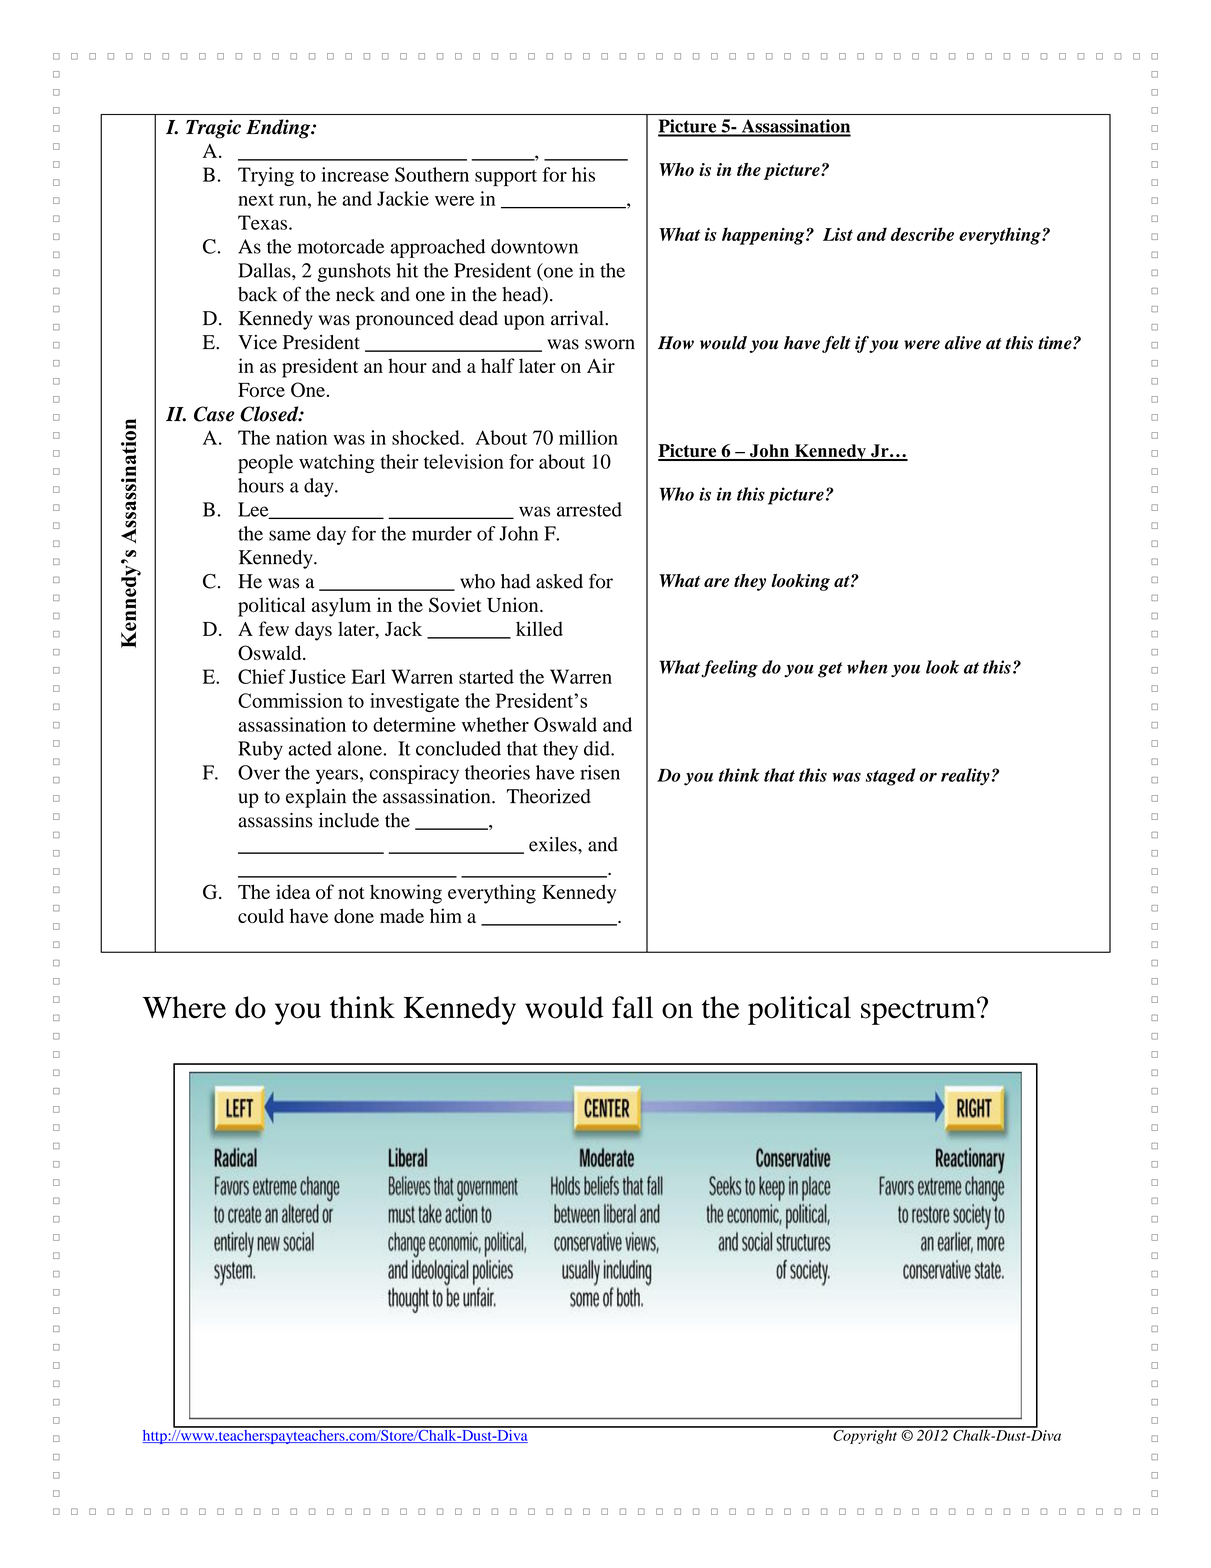 The width and height of the document is (1211, 1568). Describe the element at coordinates (184, 1007) in the document. I see `Where` at that location.
